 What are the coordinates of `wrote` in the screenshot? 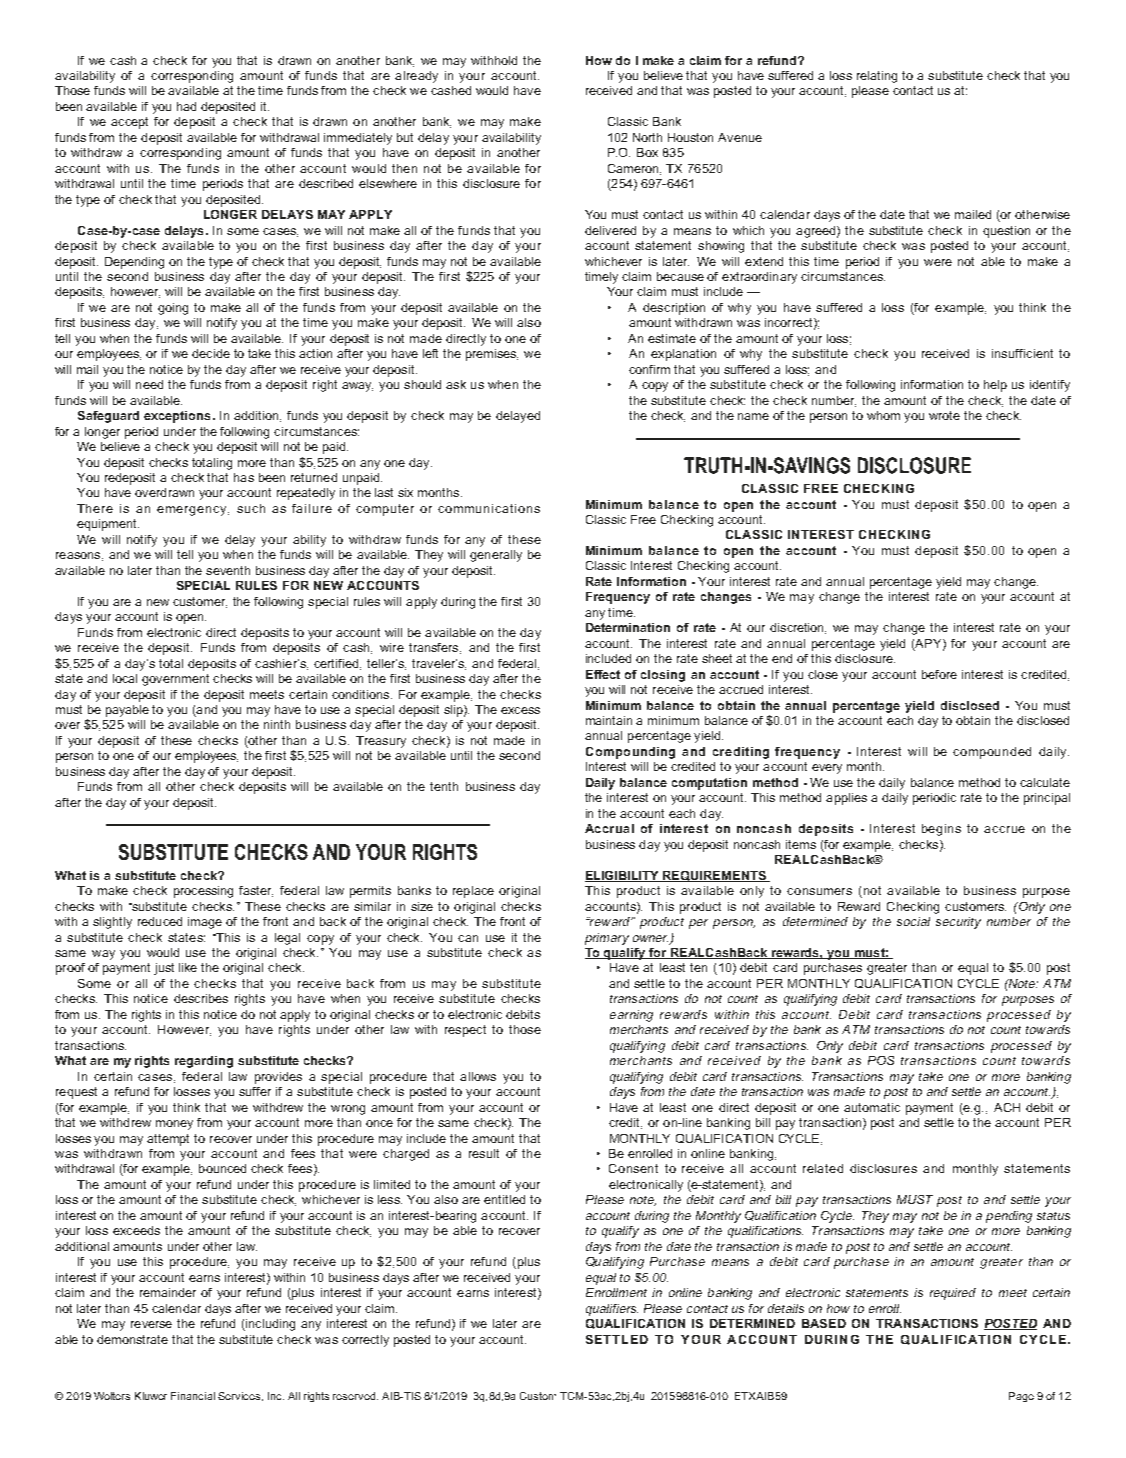 It's located at (944, 415).
